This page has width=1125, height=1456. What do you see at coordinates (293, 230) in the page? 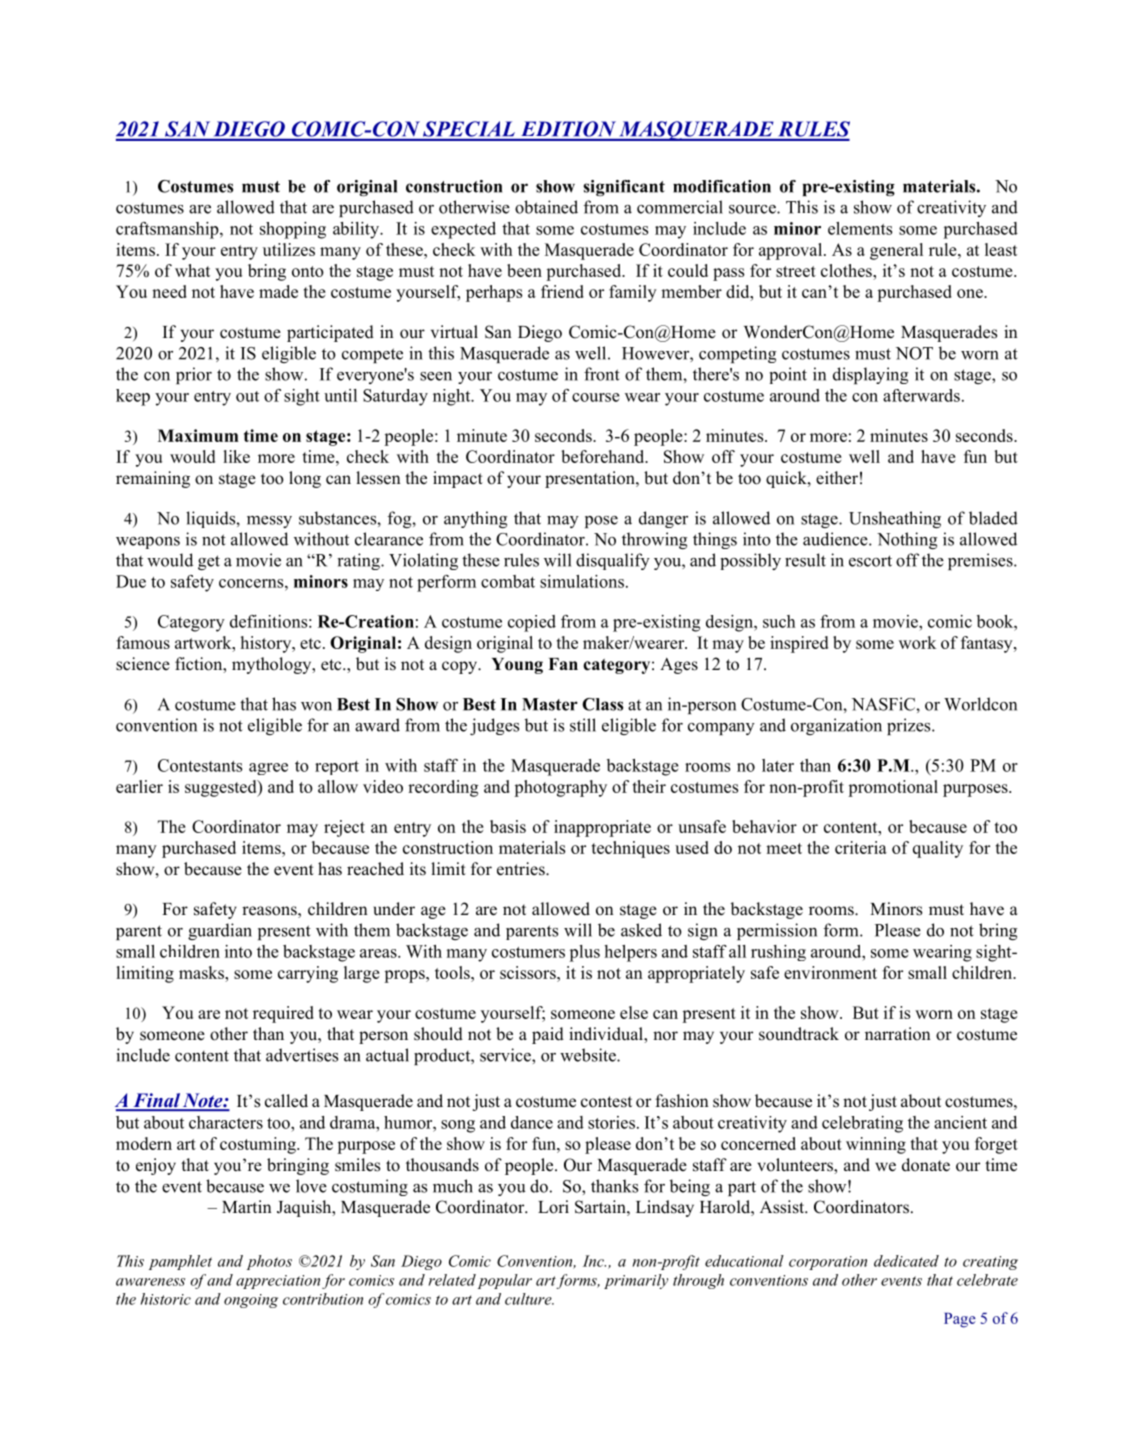
I see `shopping` at bounding box center [293, 230].
